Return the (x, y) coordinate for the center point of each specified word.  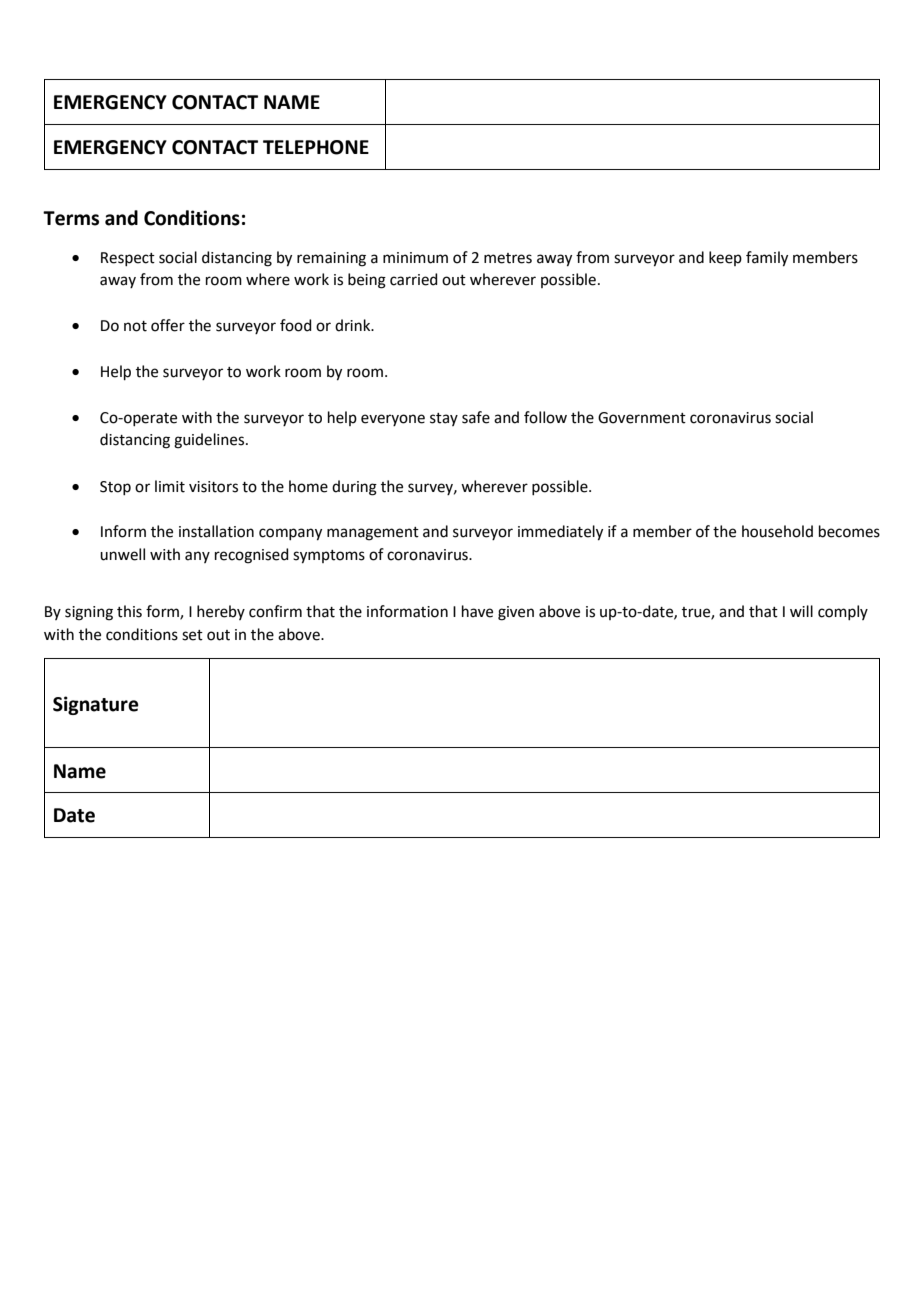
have (477, 611)
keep (725, 258)
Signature (96, 705)
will (801, 611)
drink (354, 325)
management (373, 534)
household (777, 531)
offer (168, 325)
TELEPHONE (316, 147)
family (767, 259)
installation (216, 531)
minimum (415, 258)
